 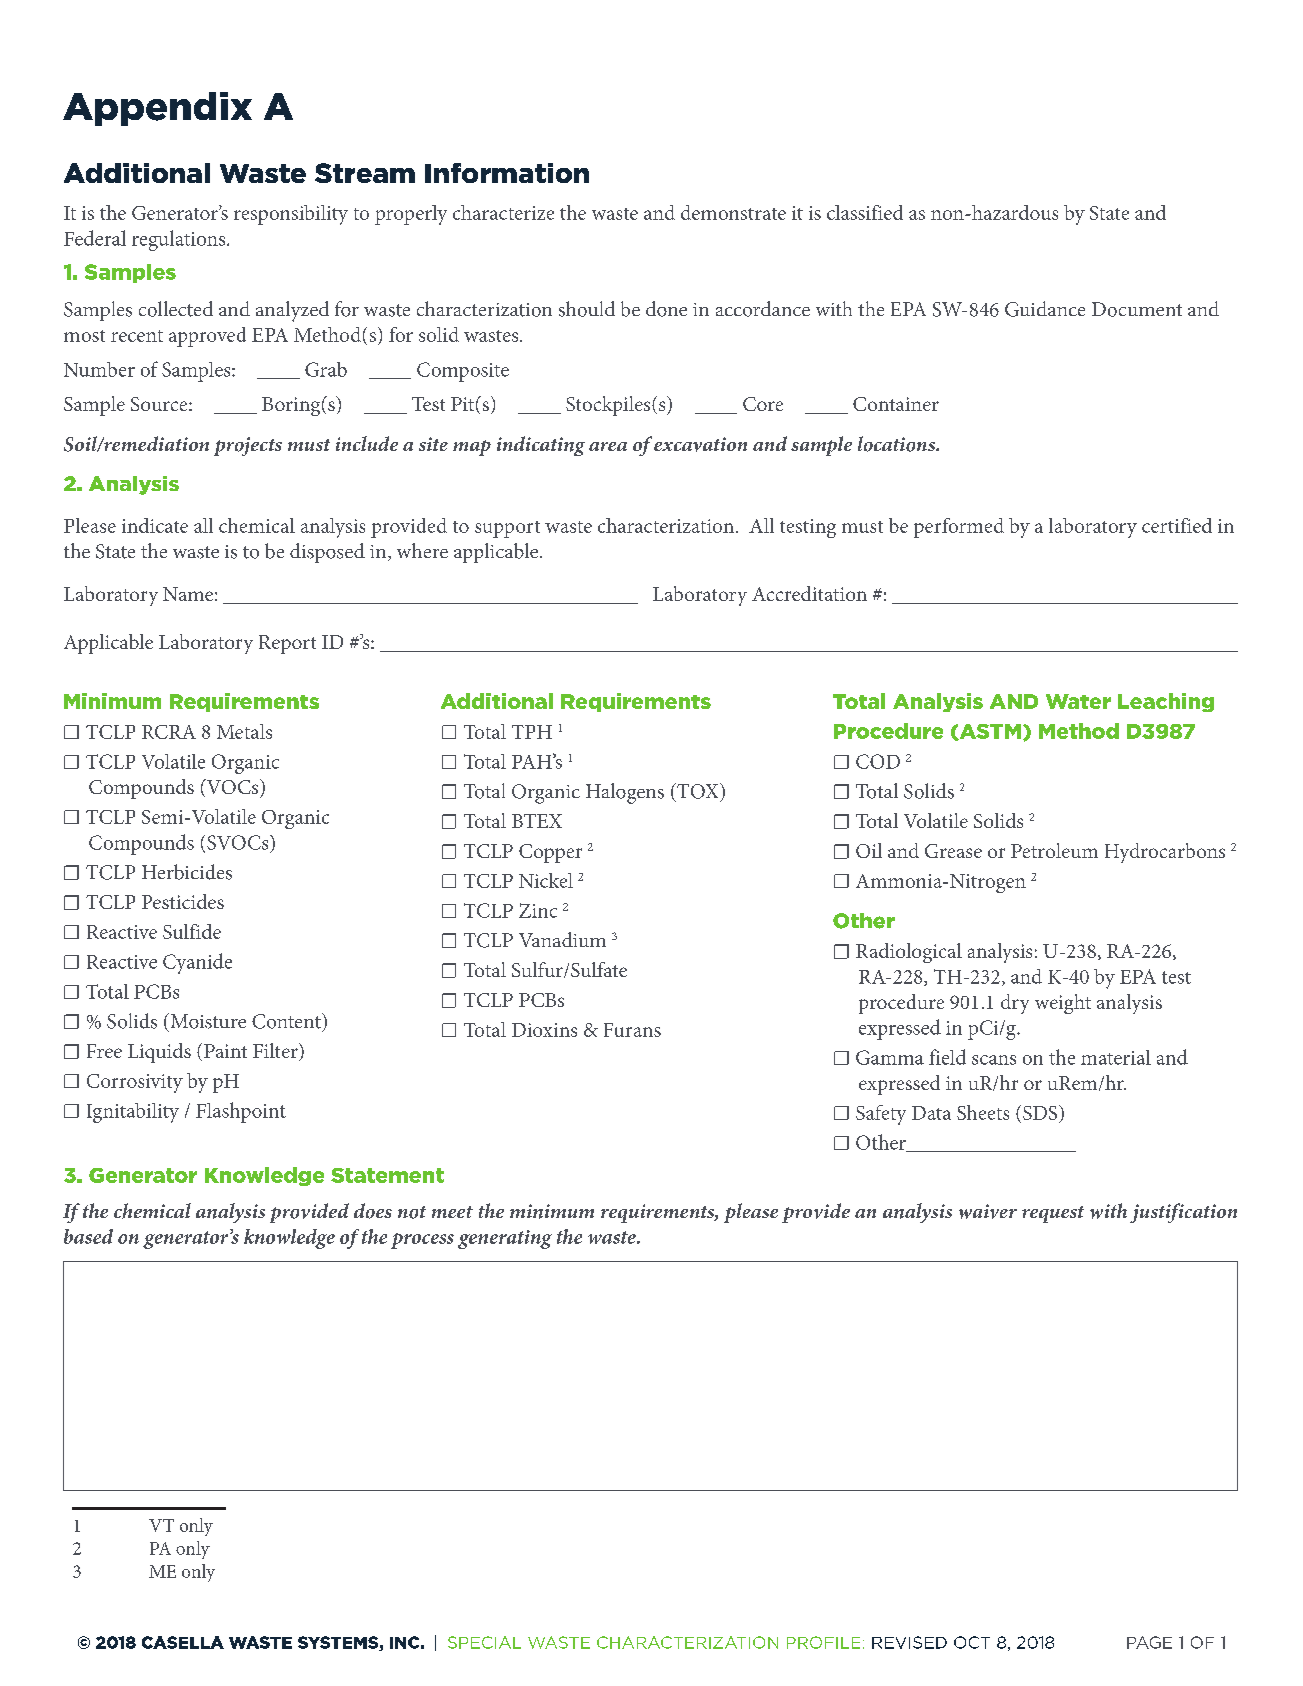 I want to click on based, so click(x=88, y=1236).
